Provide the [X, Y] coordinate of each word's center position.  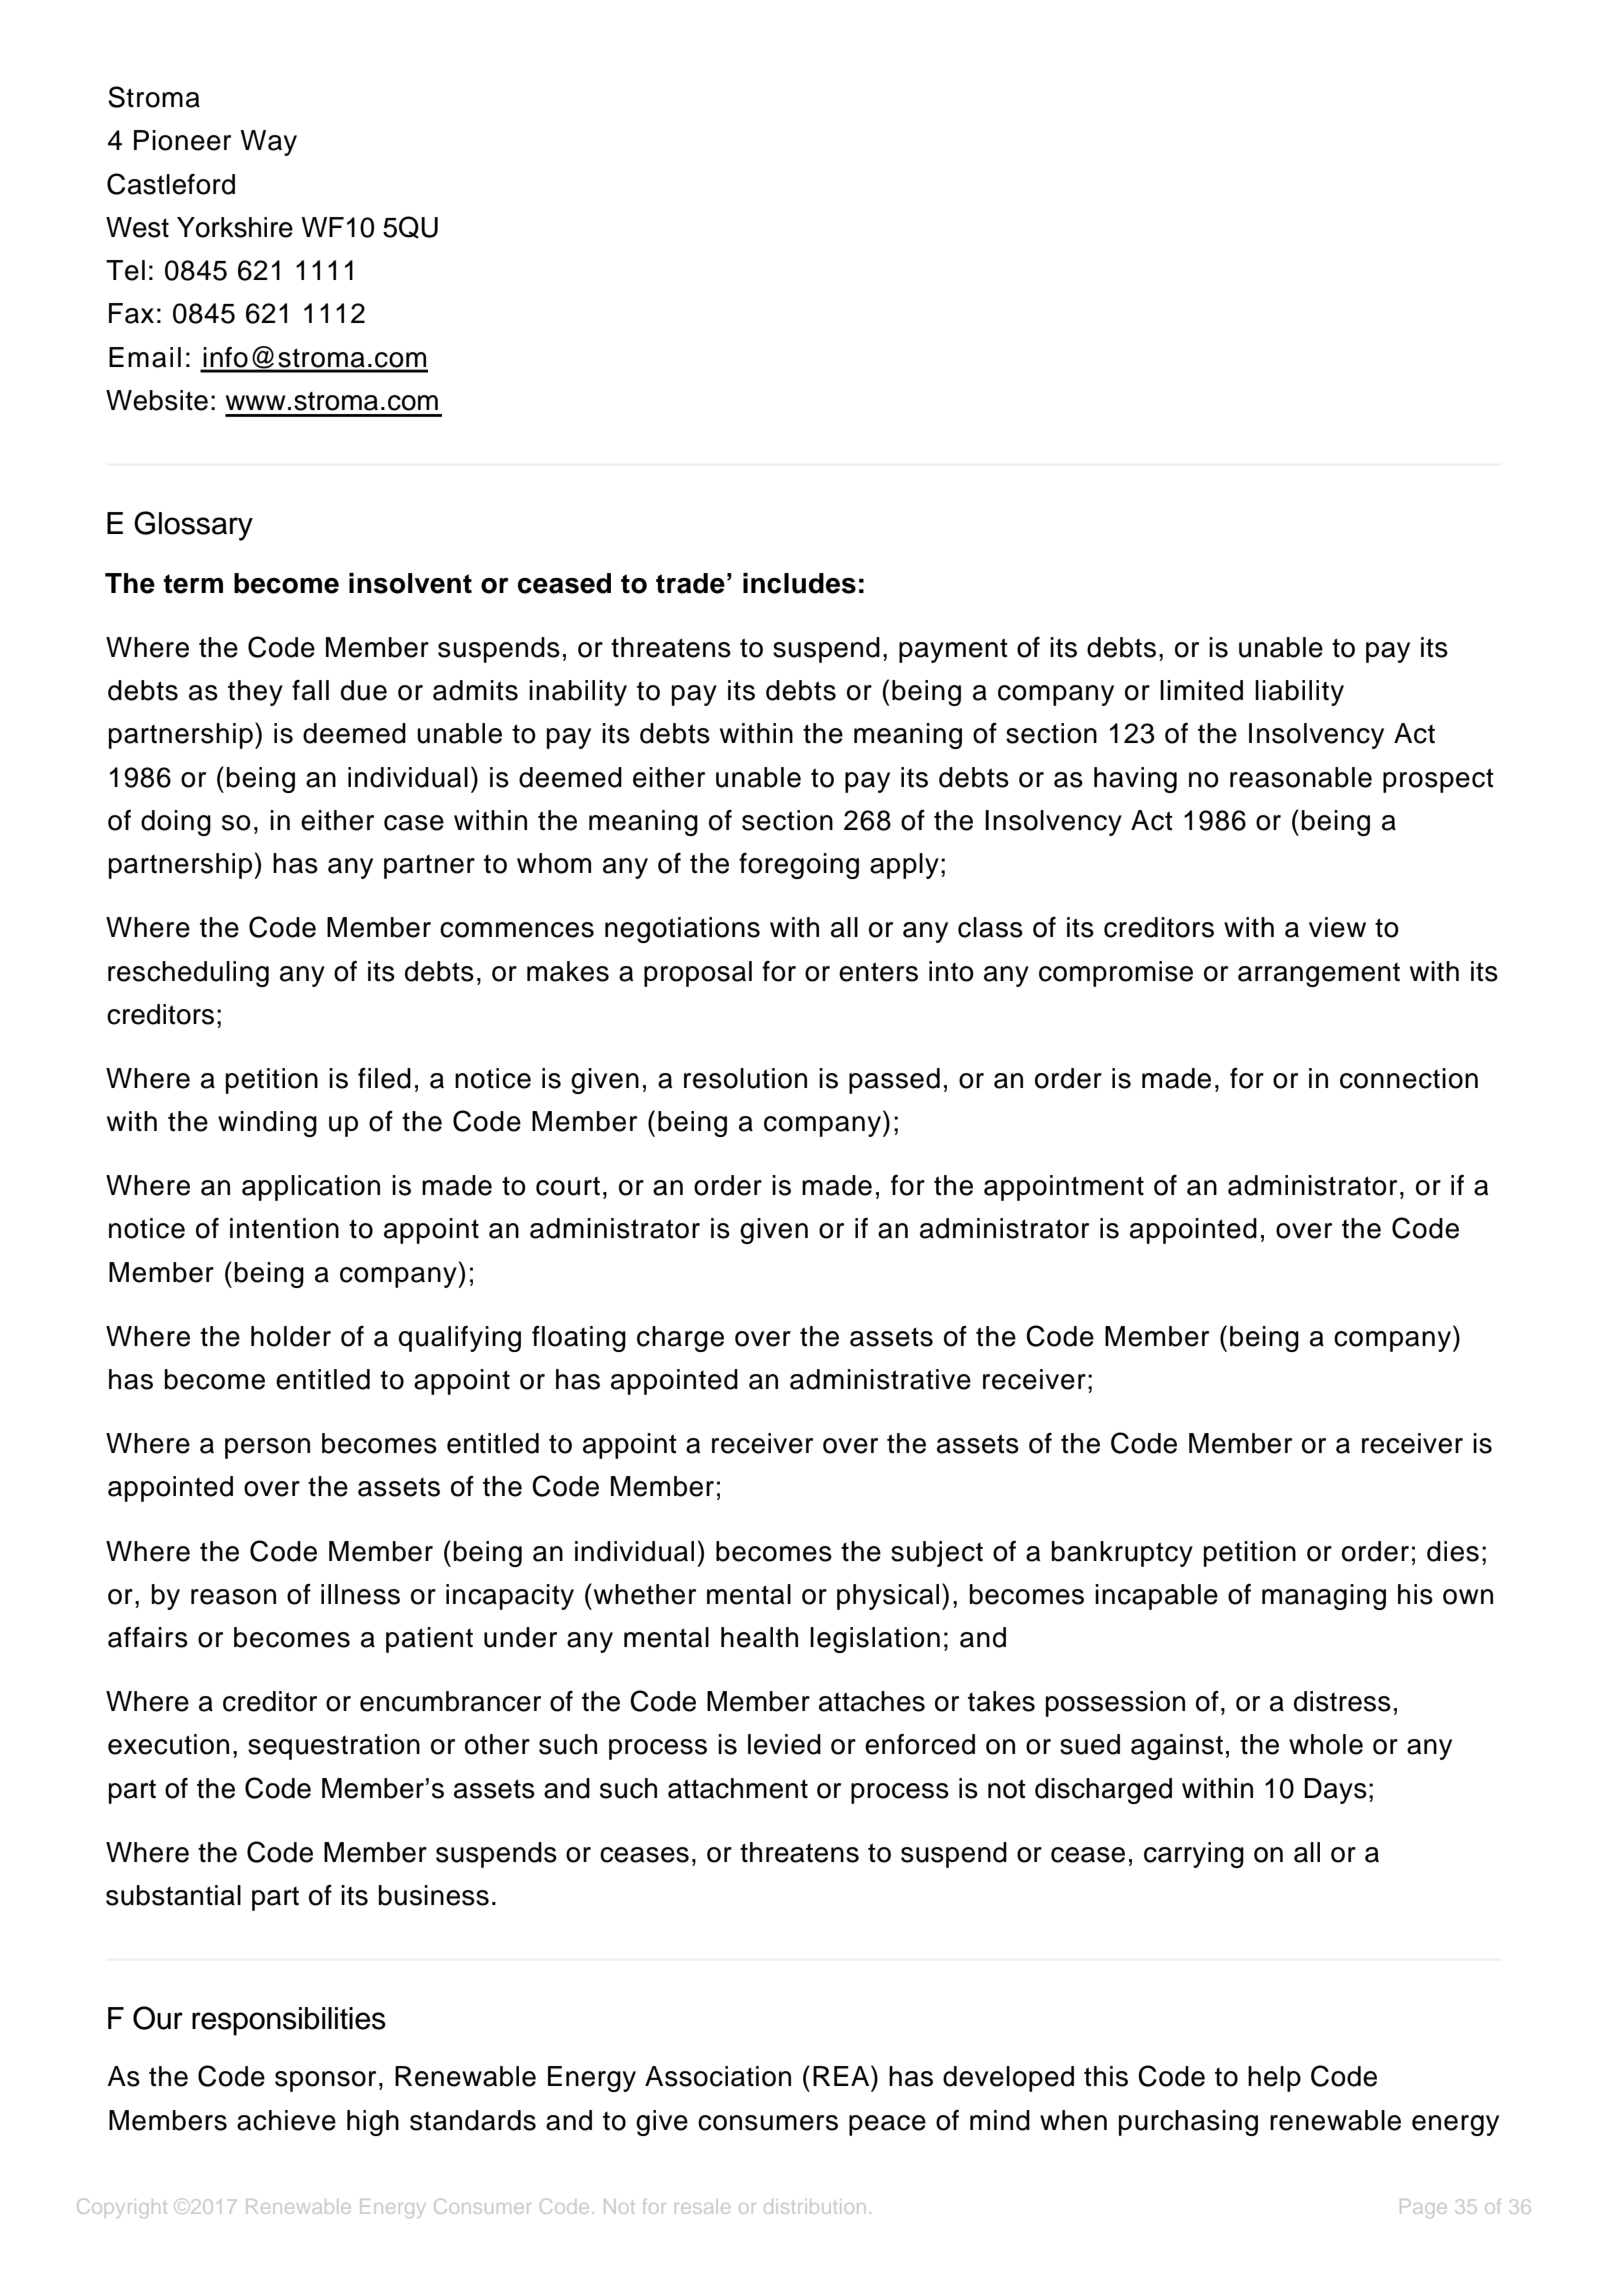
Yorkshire [235, 227]
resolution [745, 1078]
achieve [286, 2120]
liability [1299, 693]
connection [1409, 1078]
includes [799, 583]
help [1274, 2079]
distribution [814, 2206]
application [311, 1188]
